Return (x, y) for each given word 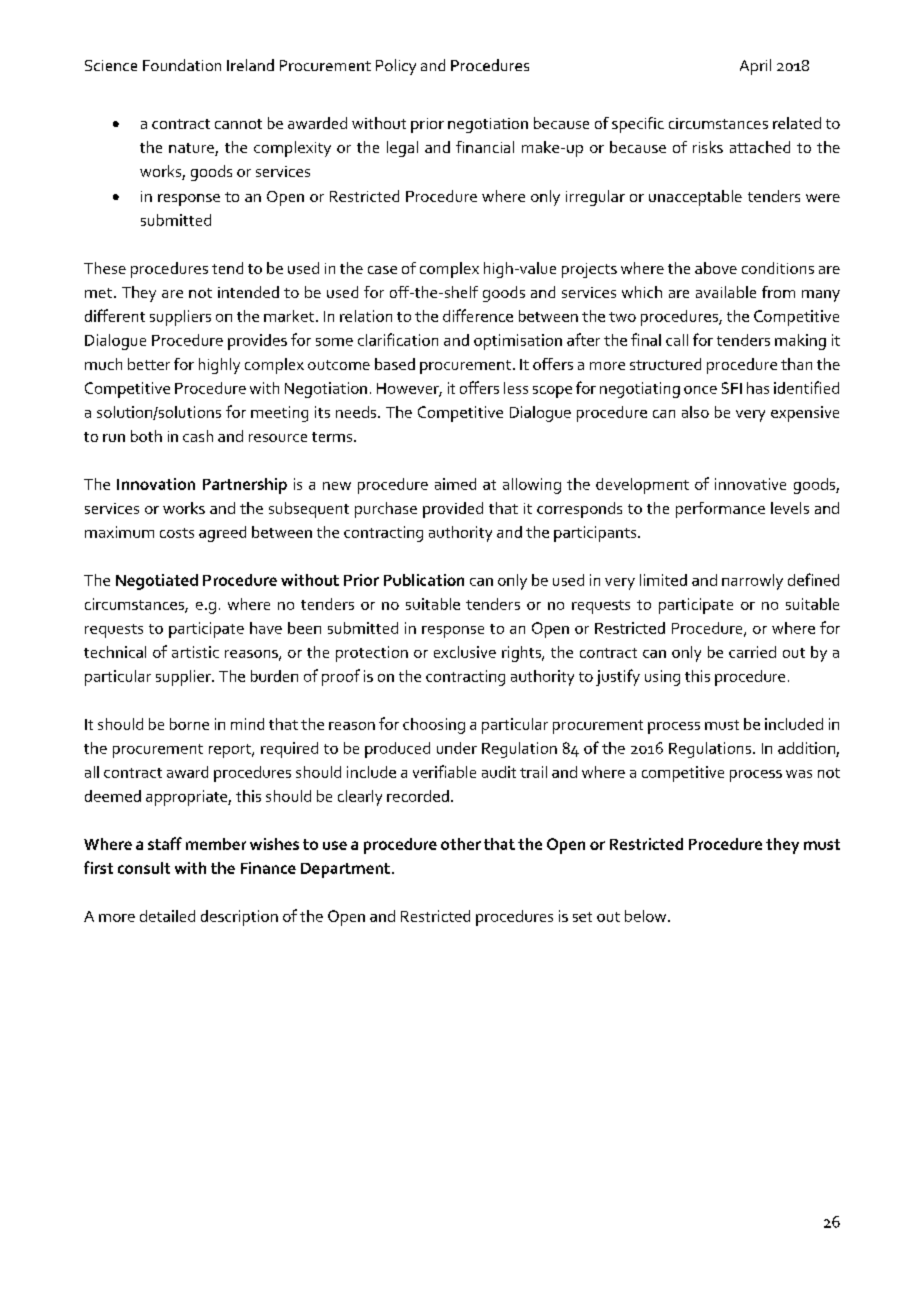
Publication (424, 580)
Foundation (182, 65)
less (516, 388)
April (755, 67)
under (457, 748)
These (105, 268)
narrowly (752, 582)
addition (807, 749)
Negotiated (157, 582)
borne (189, 724)
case (382, 270)
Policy (396, 67)
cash (198, 436)
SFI (732, 388)
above (716, 268)
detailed (167, 916)
